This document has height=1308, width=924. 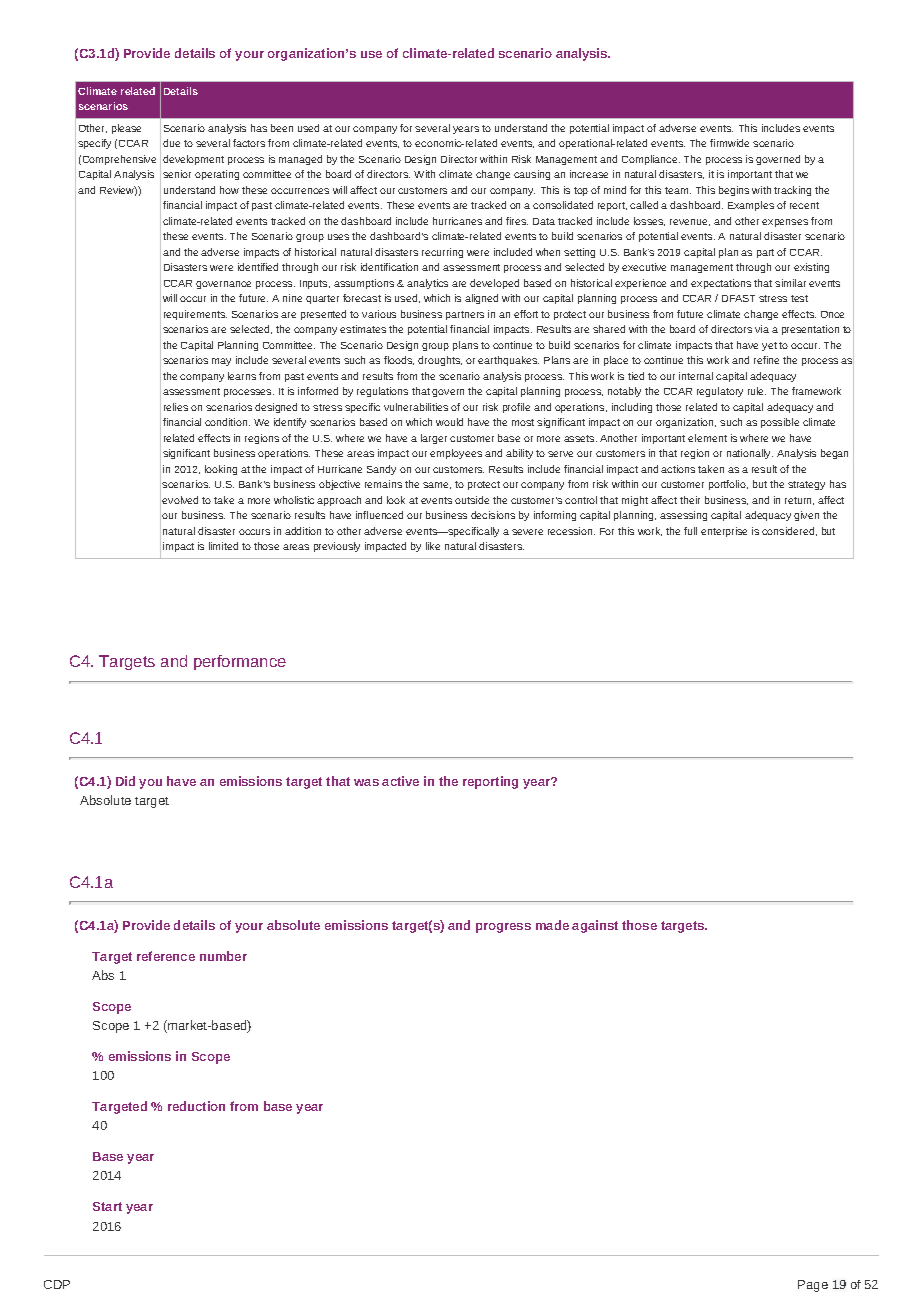 I want to click on active, so click(x=400, y=781).
